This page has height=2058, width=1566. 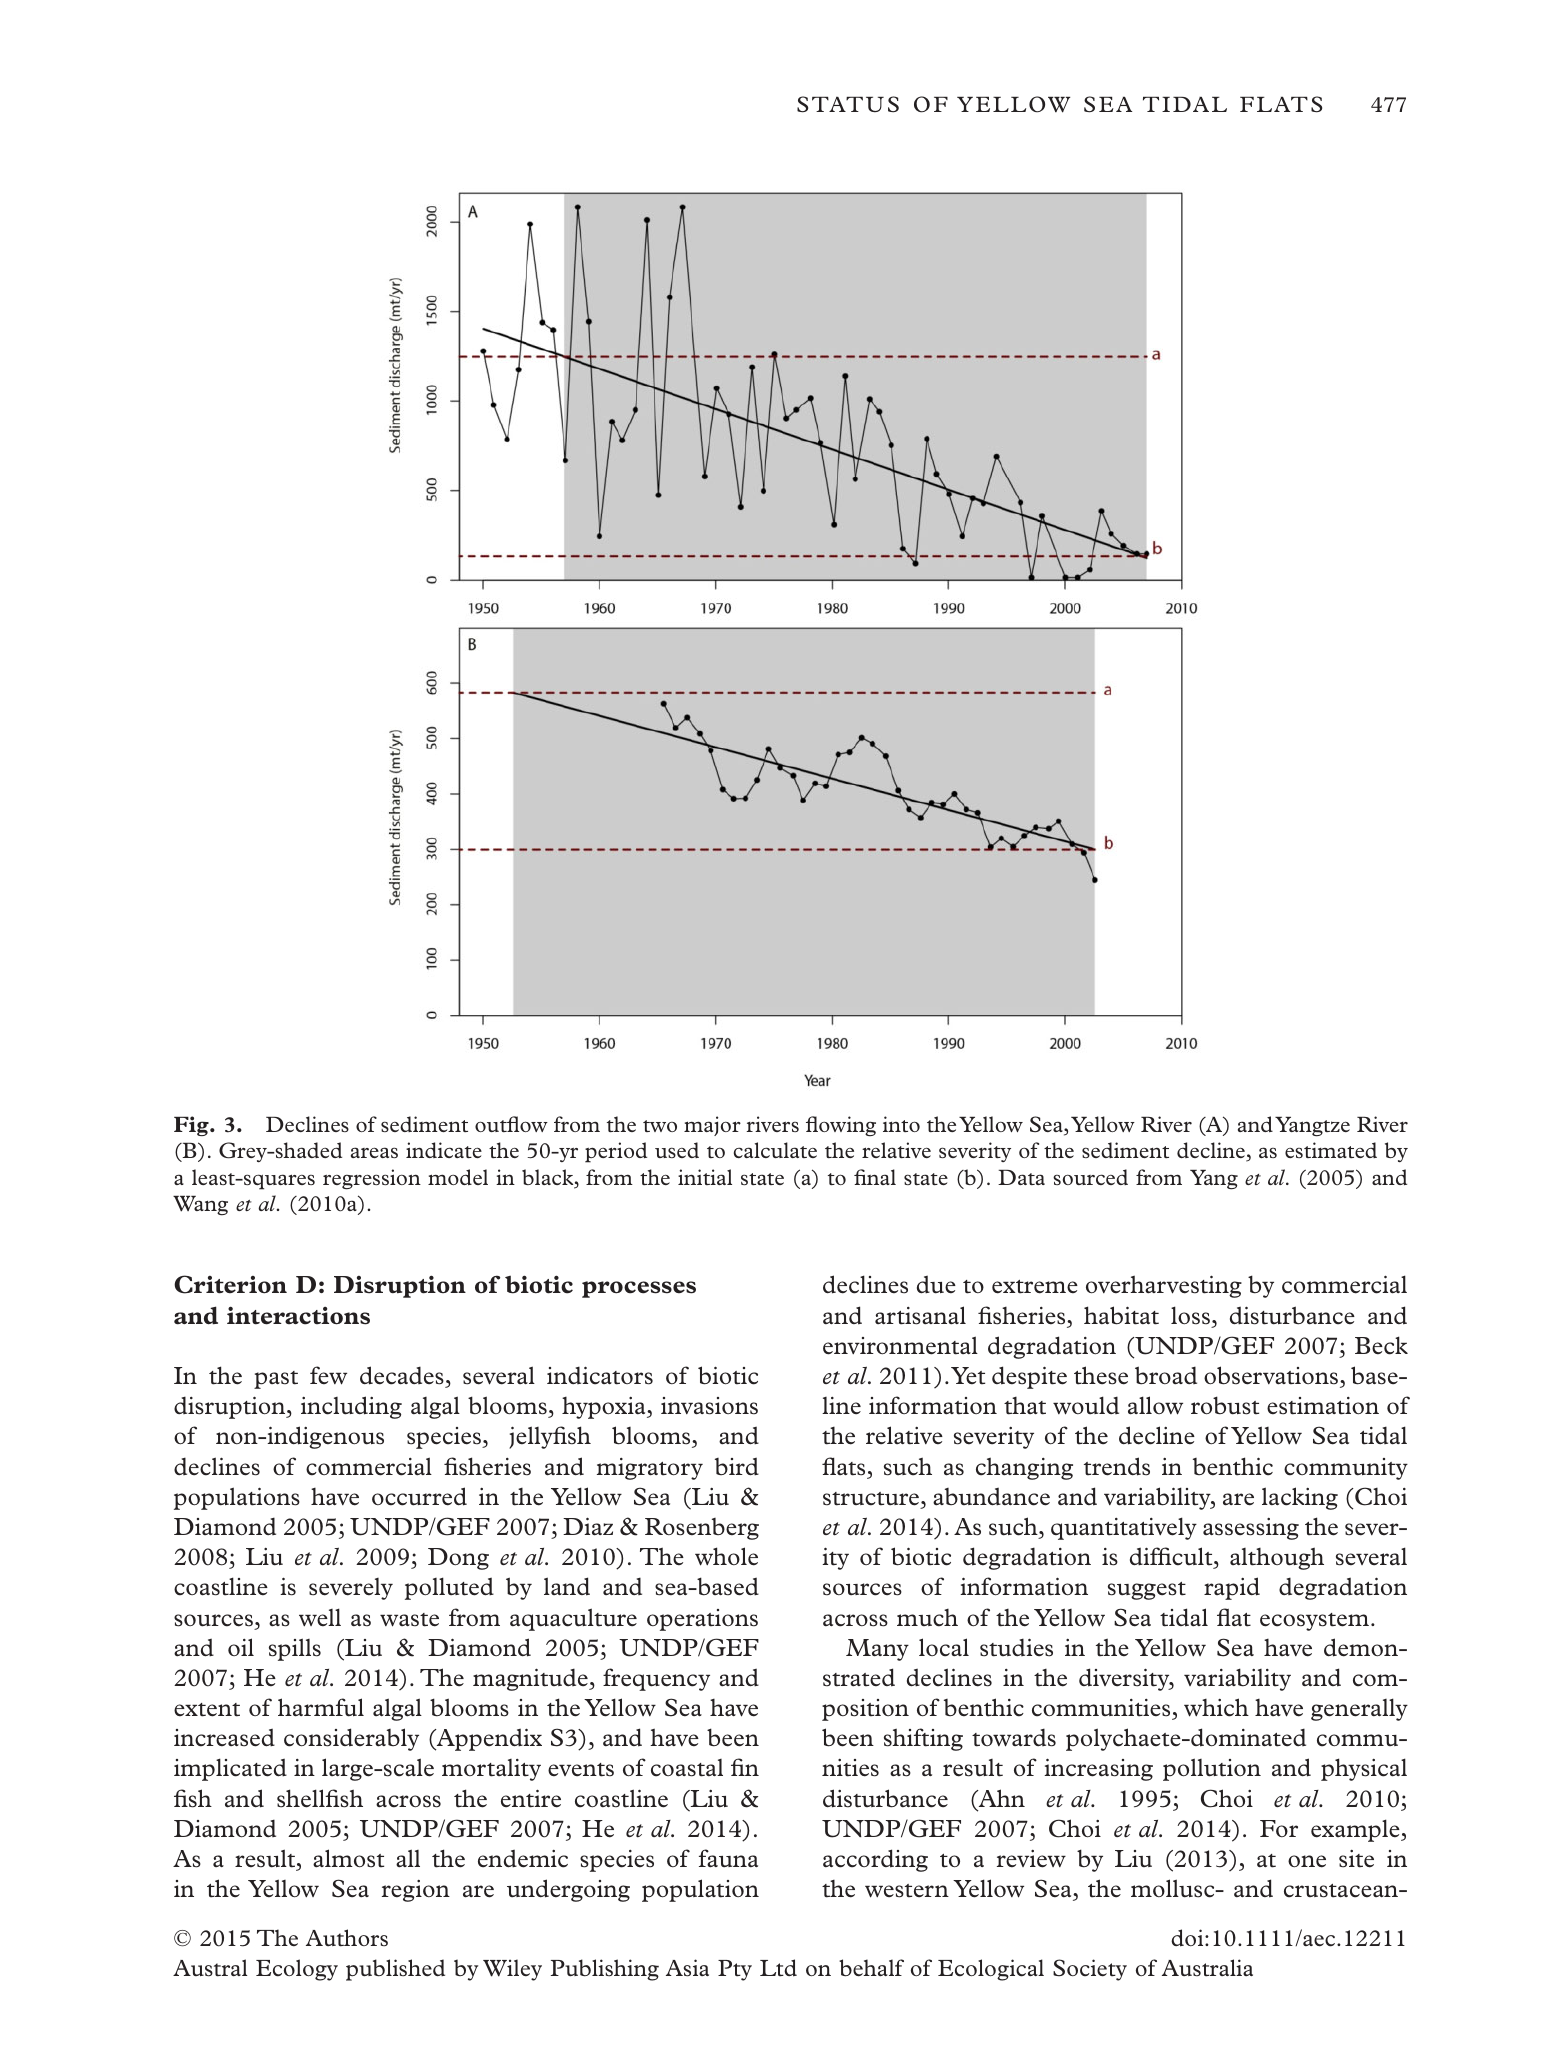 I want to click on considerably, so click(x=351, y=1739).
